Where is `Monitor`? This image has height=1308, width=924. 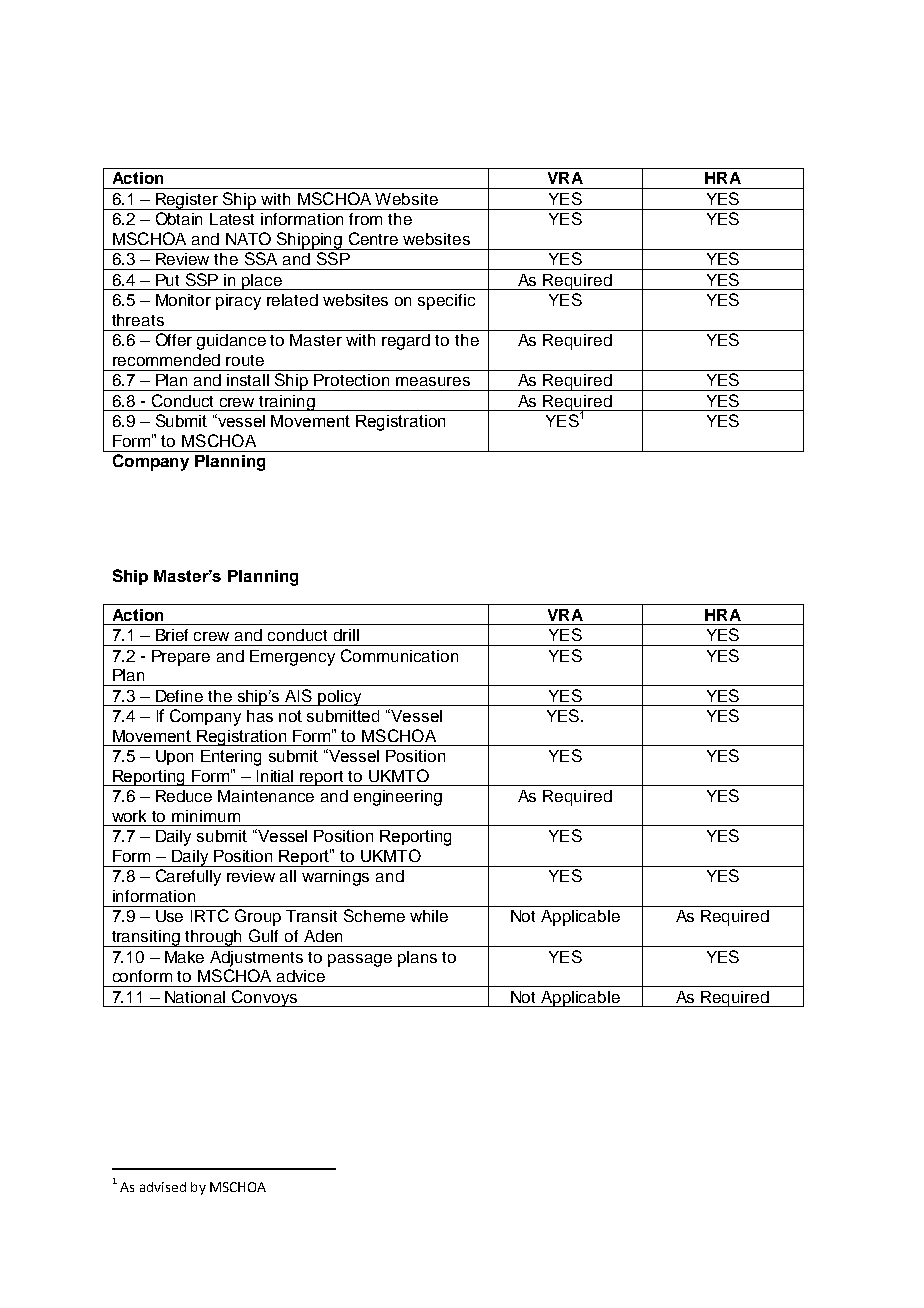
Monitor is located at coordinates (183, 300).
